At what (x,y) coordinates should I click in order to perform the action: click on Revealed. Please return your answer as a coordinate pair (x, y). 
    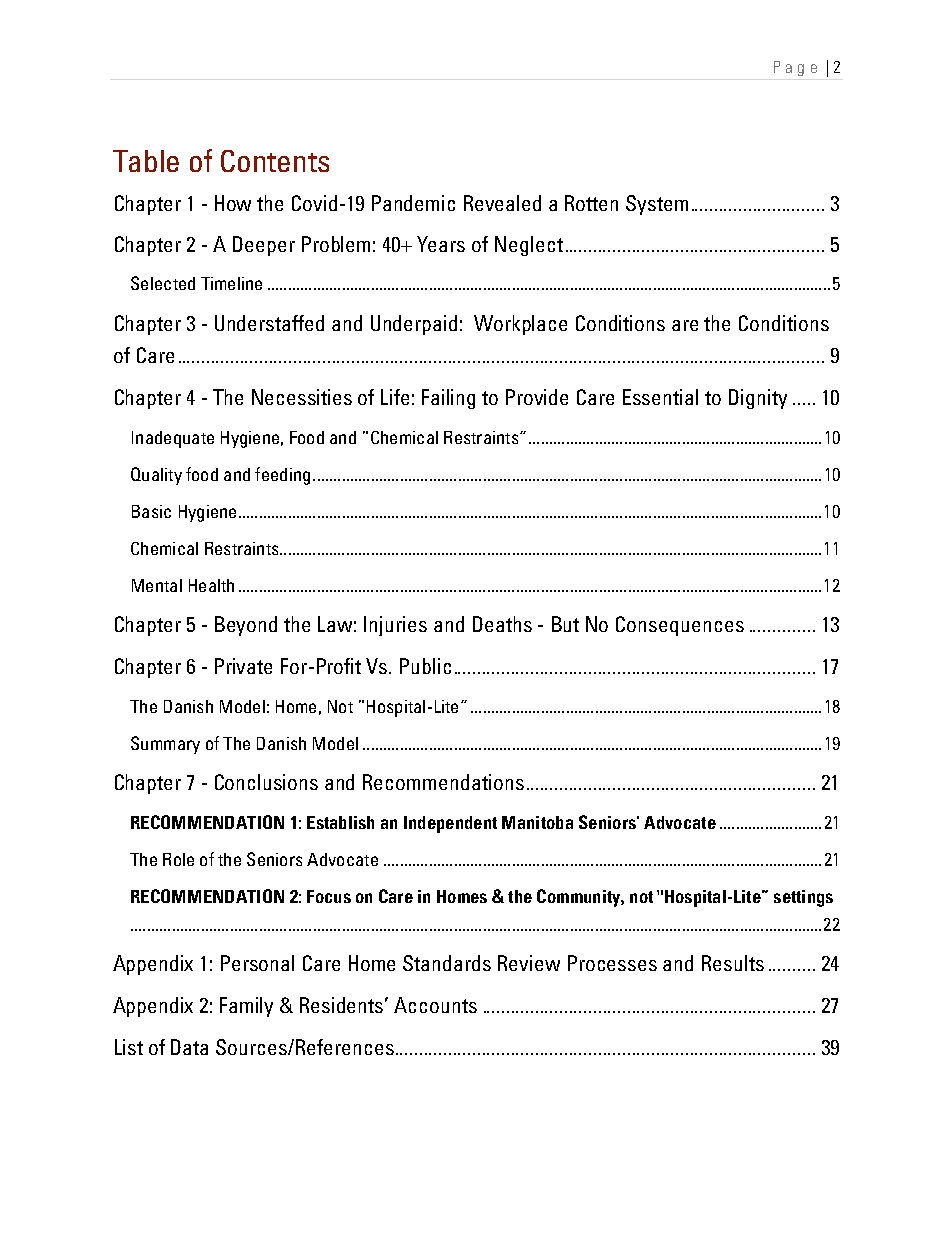
    Looking at the image, I should click on (502, 203).
